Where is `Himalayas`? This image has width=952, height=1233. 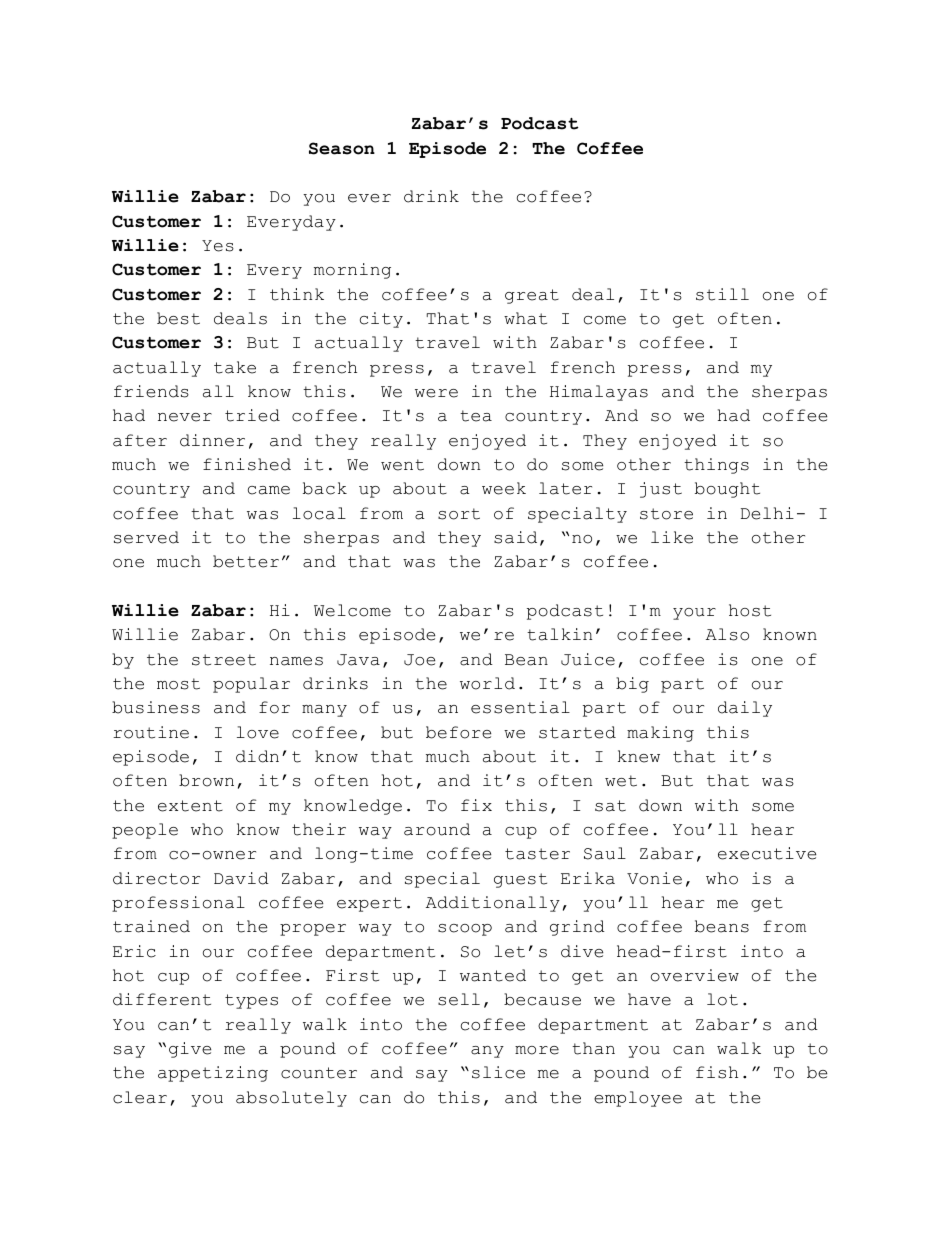
Himalayas is located at coordinates (599, 393).
